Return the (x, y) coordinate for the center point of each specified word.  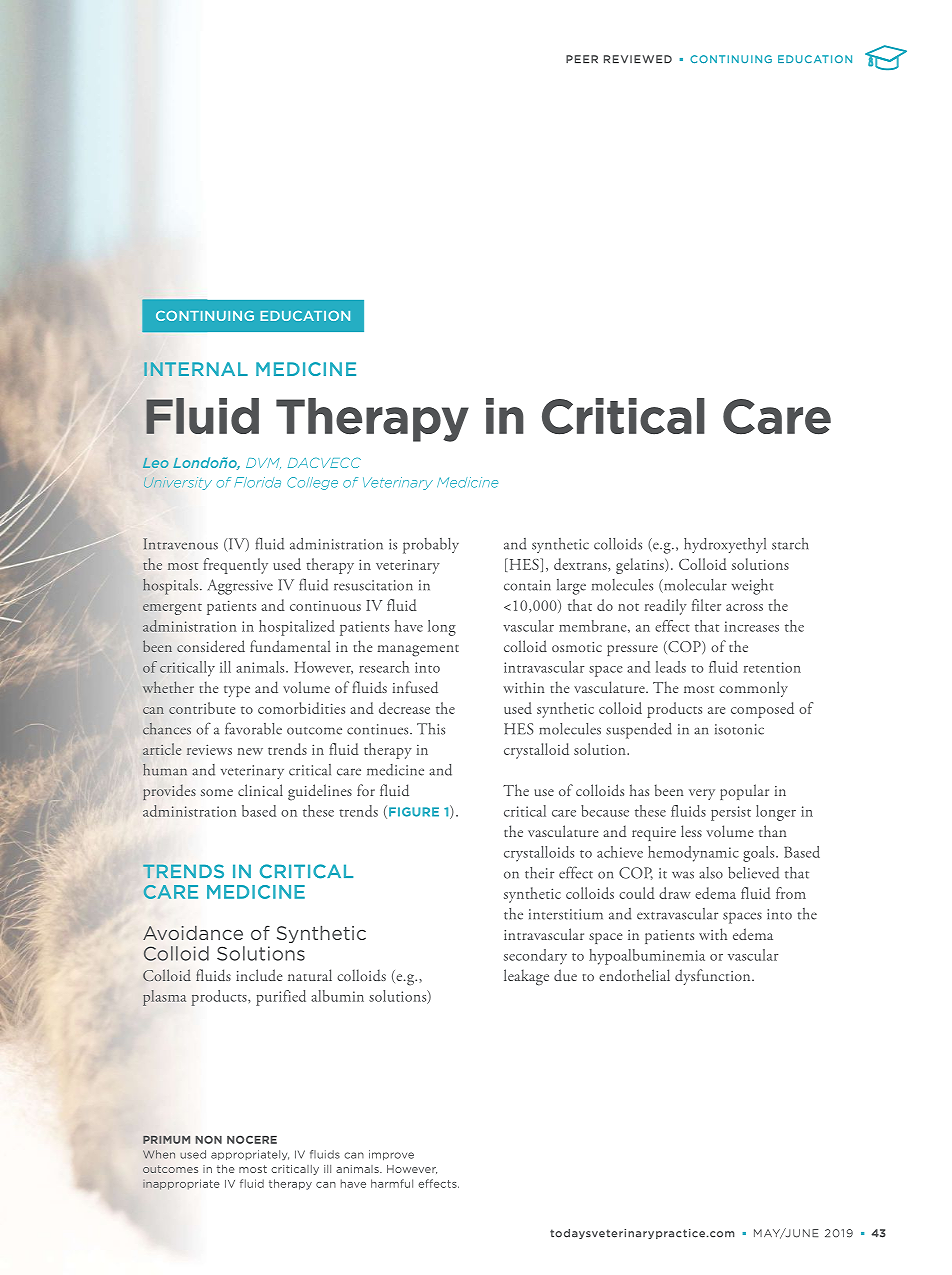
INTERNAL (196, 369)
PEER (582, 59)
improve (391, 1155)
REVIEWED (638, 59)
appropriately (250, 1155)
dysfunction (714, 977)
